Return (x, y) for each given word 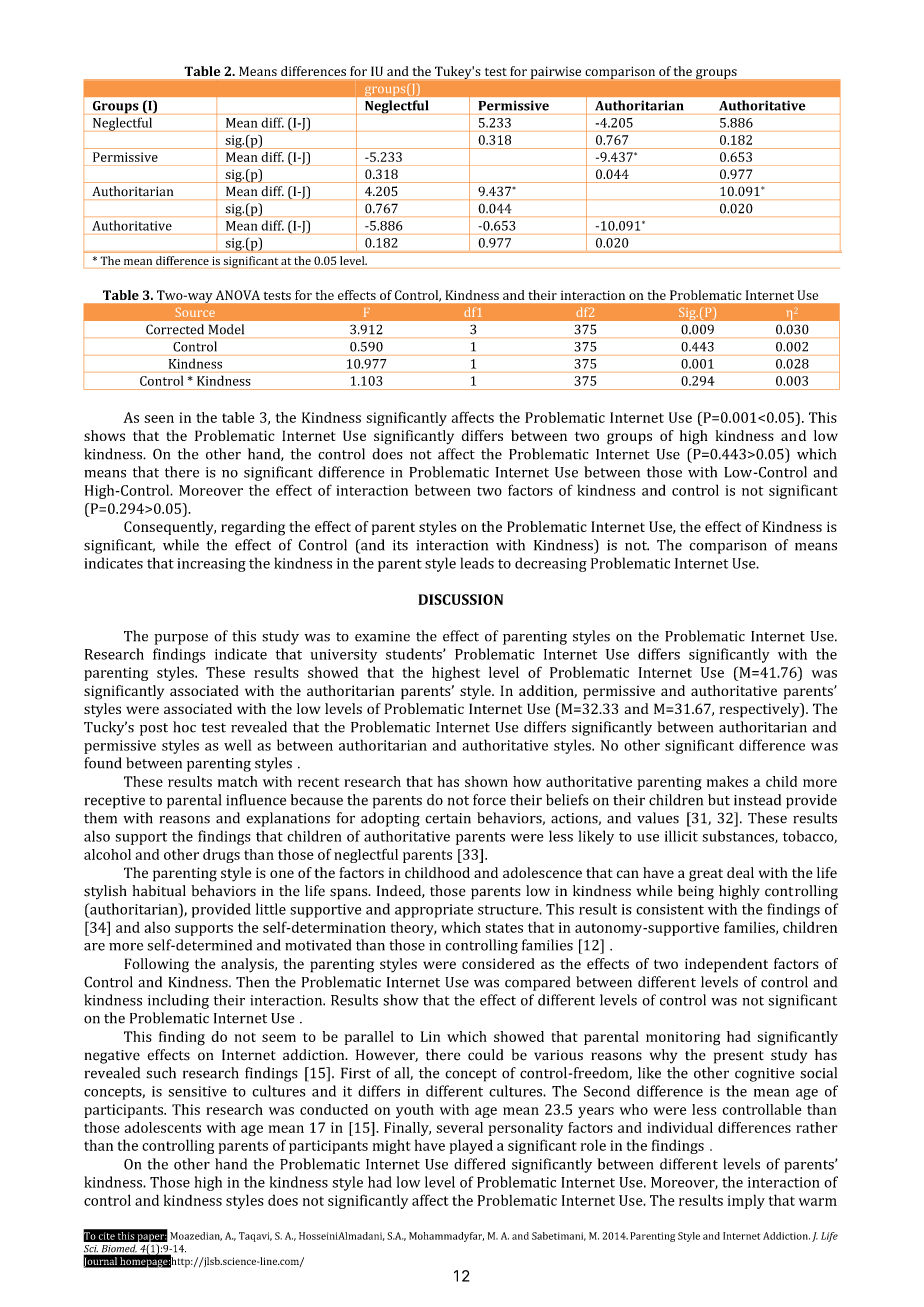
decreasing (551, 564)
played (471, 1146)
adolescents (163, 1127)
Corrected (175, 329)
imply (746, 1201)
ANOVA (238, 295)
